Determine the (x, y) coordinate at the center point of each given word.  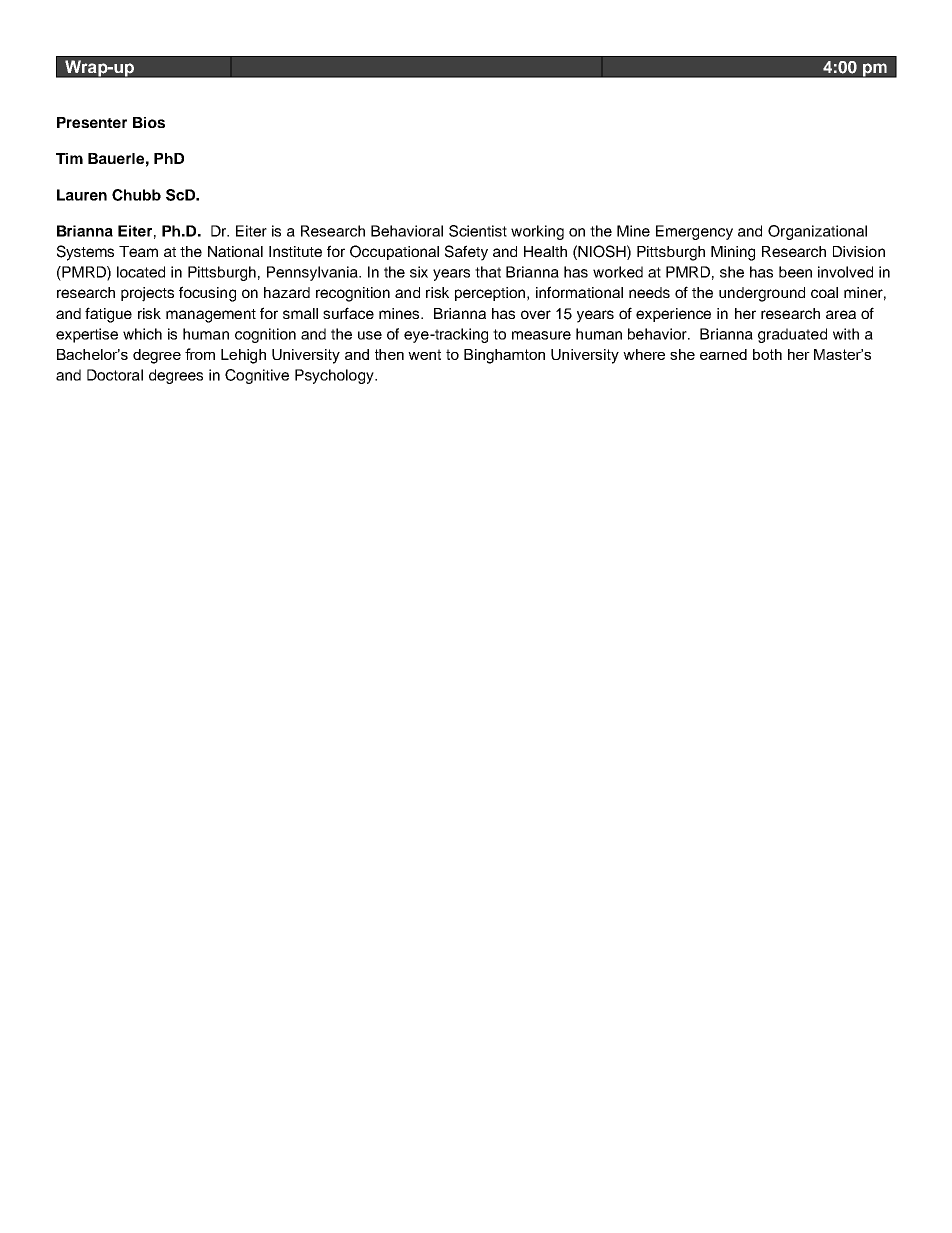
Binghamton (504, 356)
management (211, 316)
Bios (149, 122)
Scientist (478, 231)
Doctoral (115, 375)
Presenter (92, 122)
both (767, 354)
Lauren (82, 195)
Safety (466, 253)
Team (138, 251)
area (841, 314)
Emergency (694, 232)
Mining (733, 253)
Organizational (817, 232)
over (536, 314)
